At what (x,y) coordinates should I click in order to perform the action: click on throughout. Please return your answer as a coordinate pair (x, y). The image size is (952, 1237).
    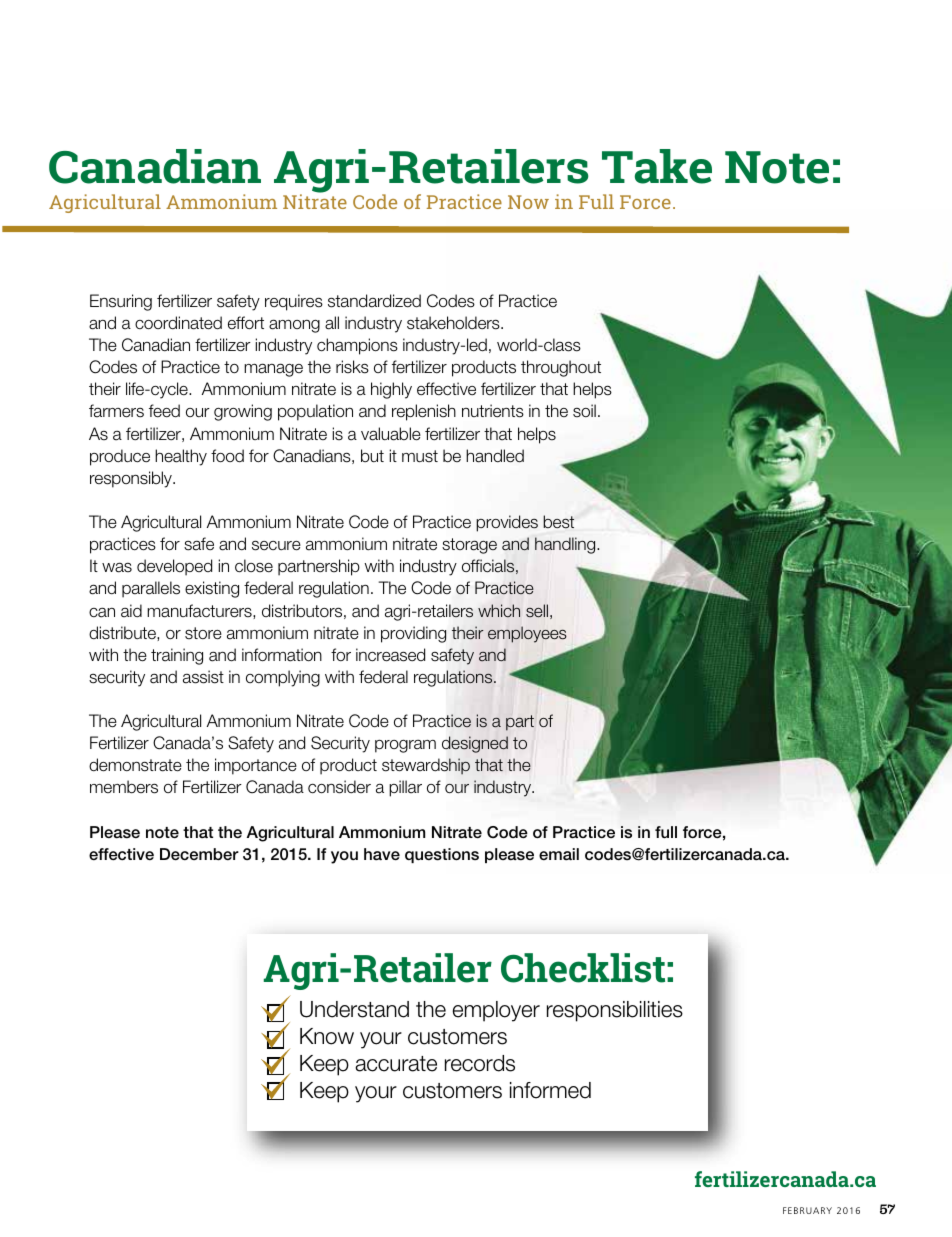
    Looking at the image, I should click on (561, 368).
